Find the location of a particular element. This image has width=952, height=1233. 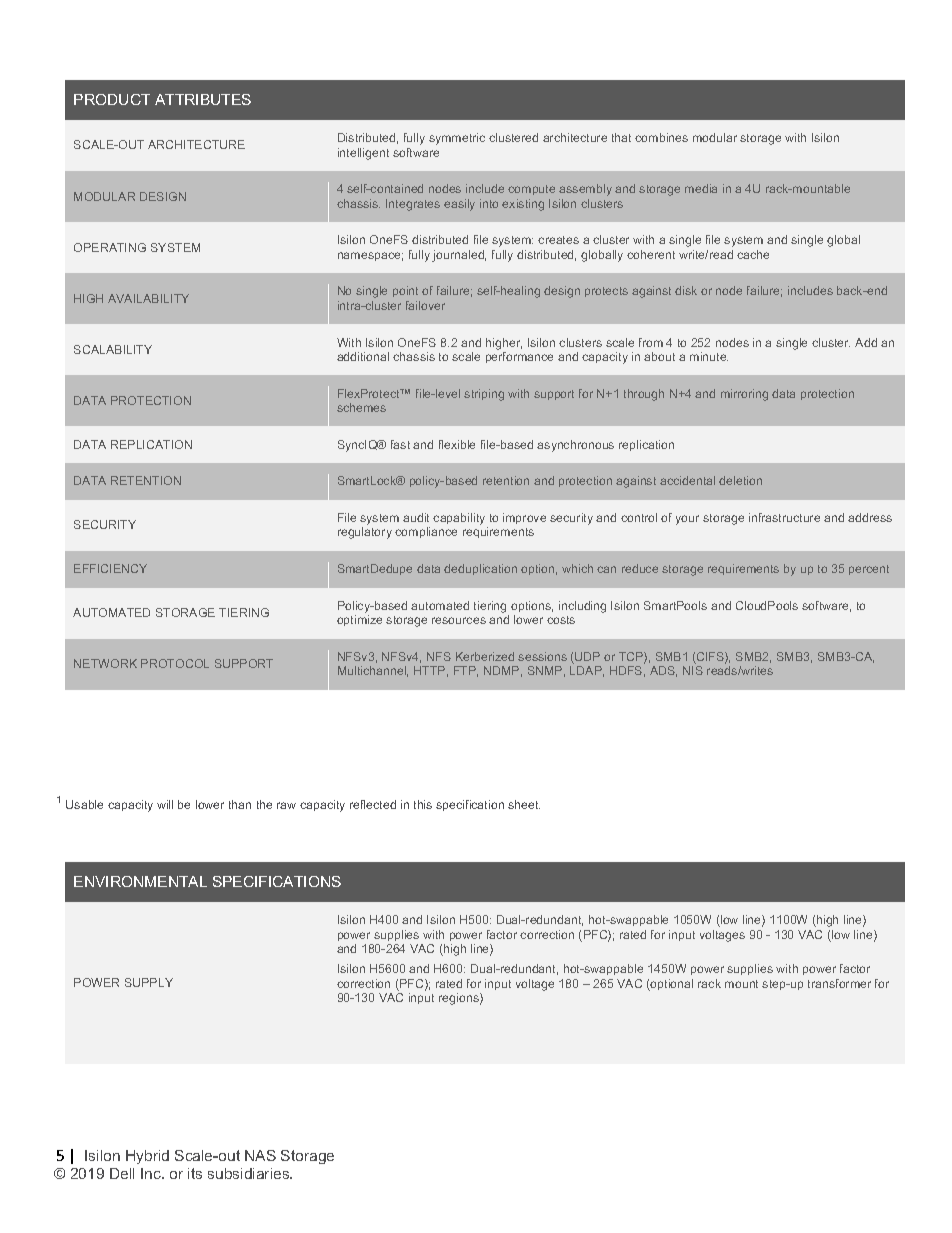

Hybrid is located at coordinates (147, 1157).
